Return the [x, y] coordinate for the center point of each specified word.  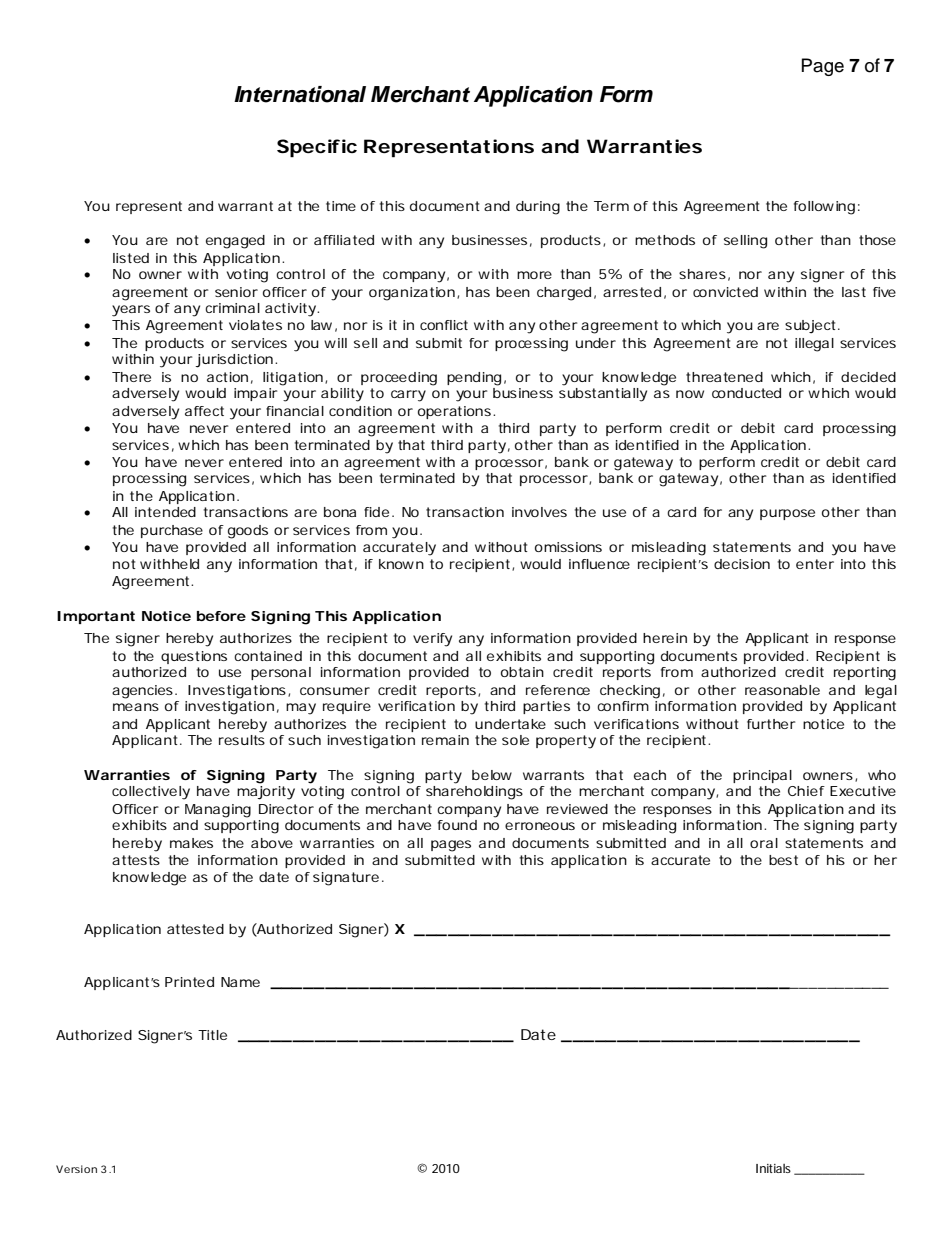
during [538, 208]
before [221, 616]
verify [432, 640]
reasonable [782, 690]
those [877, 240]
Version [76, 1169]
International [300, 94]
